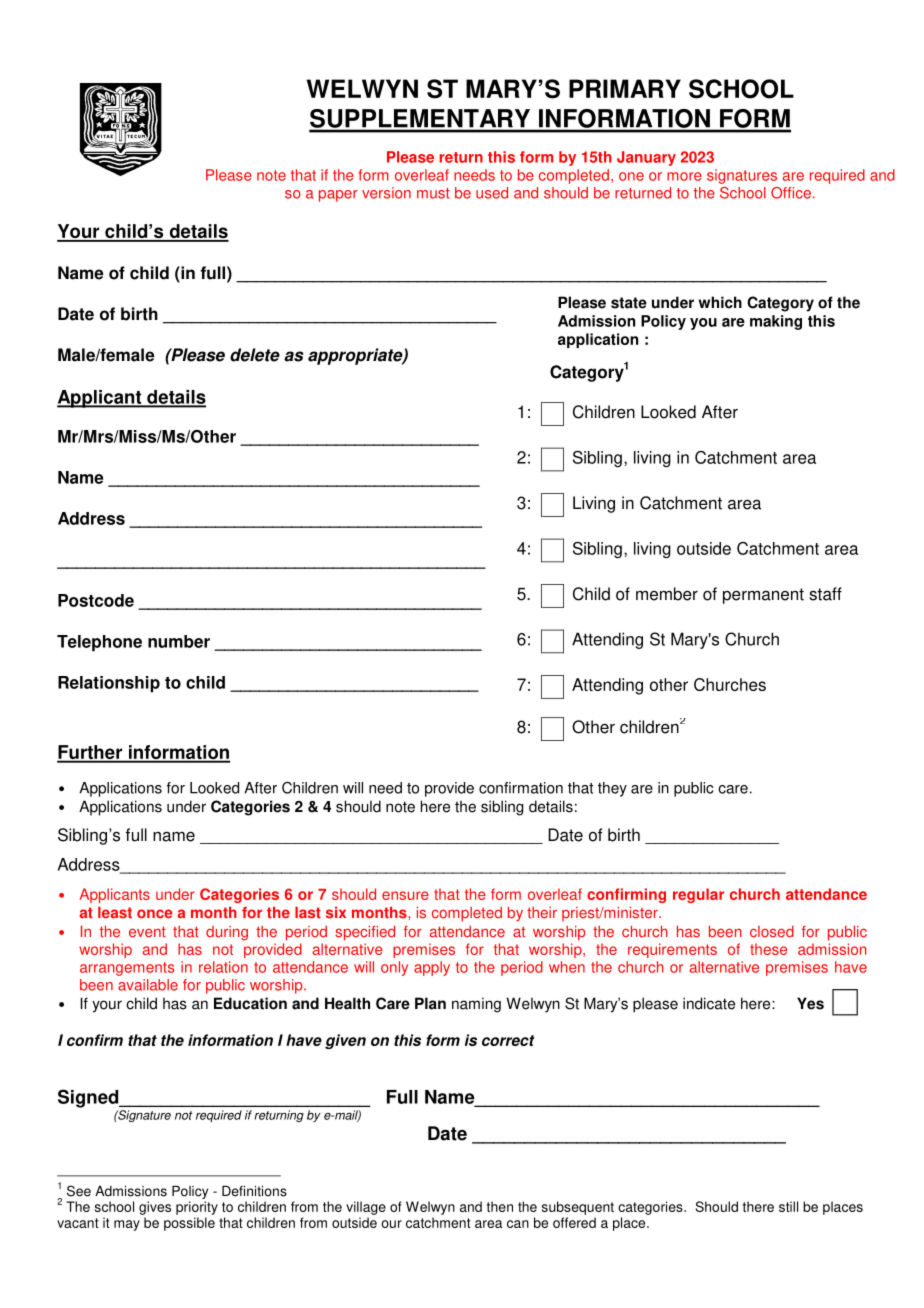 This screenshot has height=1308, width=924. Describe the element at coordinates (338, 196) in the screenshot. I see `paper` at that location.
